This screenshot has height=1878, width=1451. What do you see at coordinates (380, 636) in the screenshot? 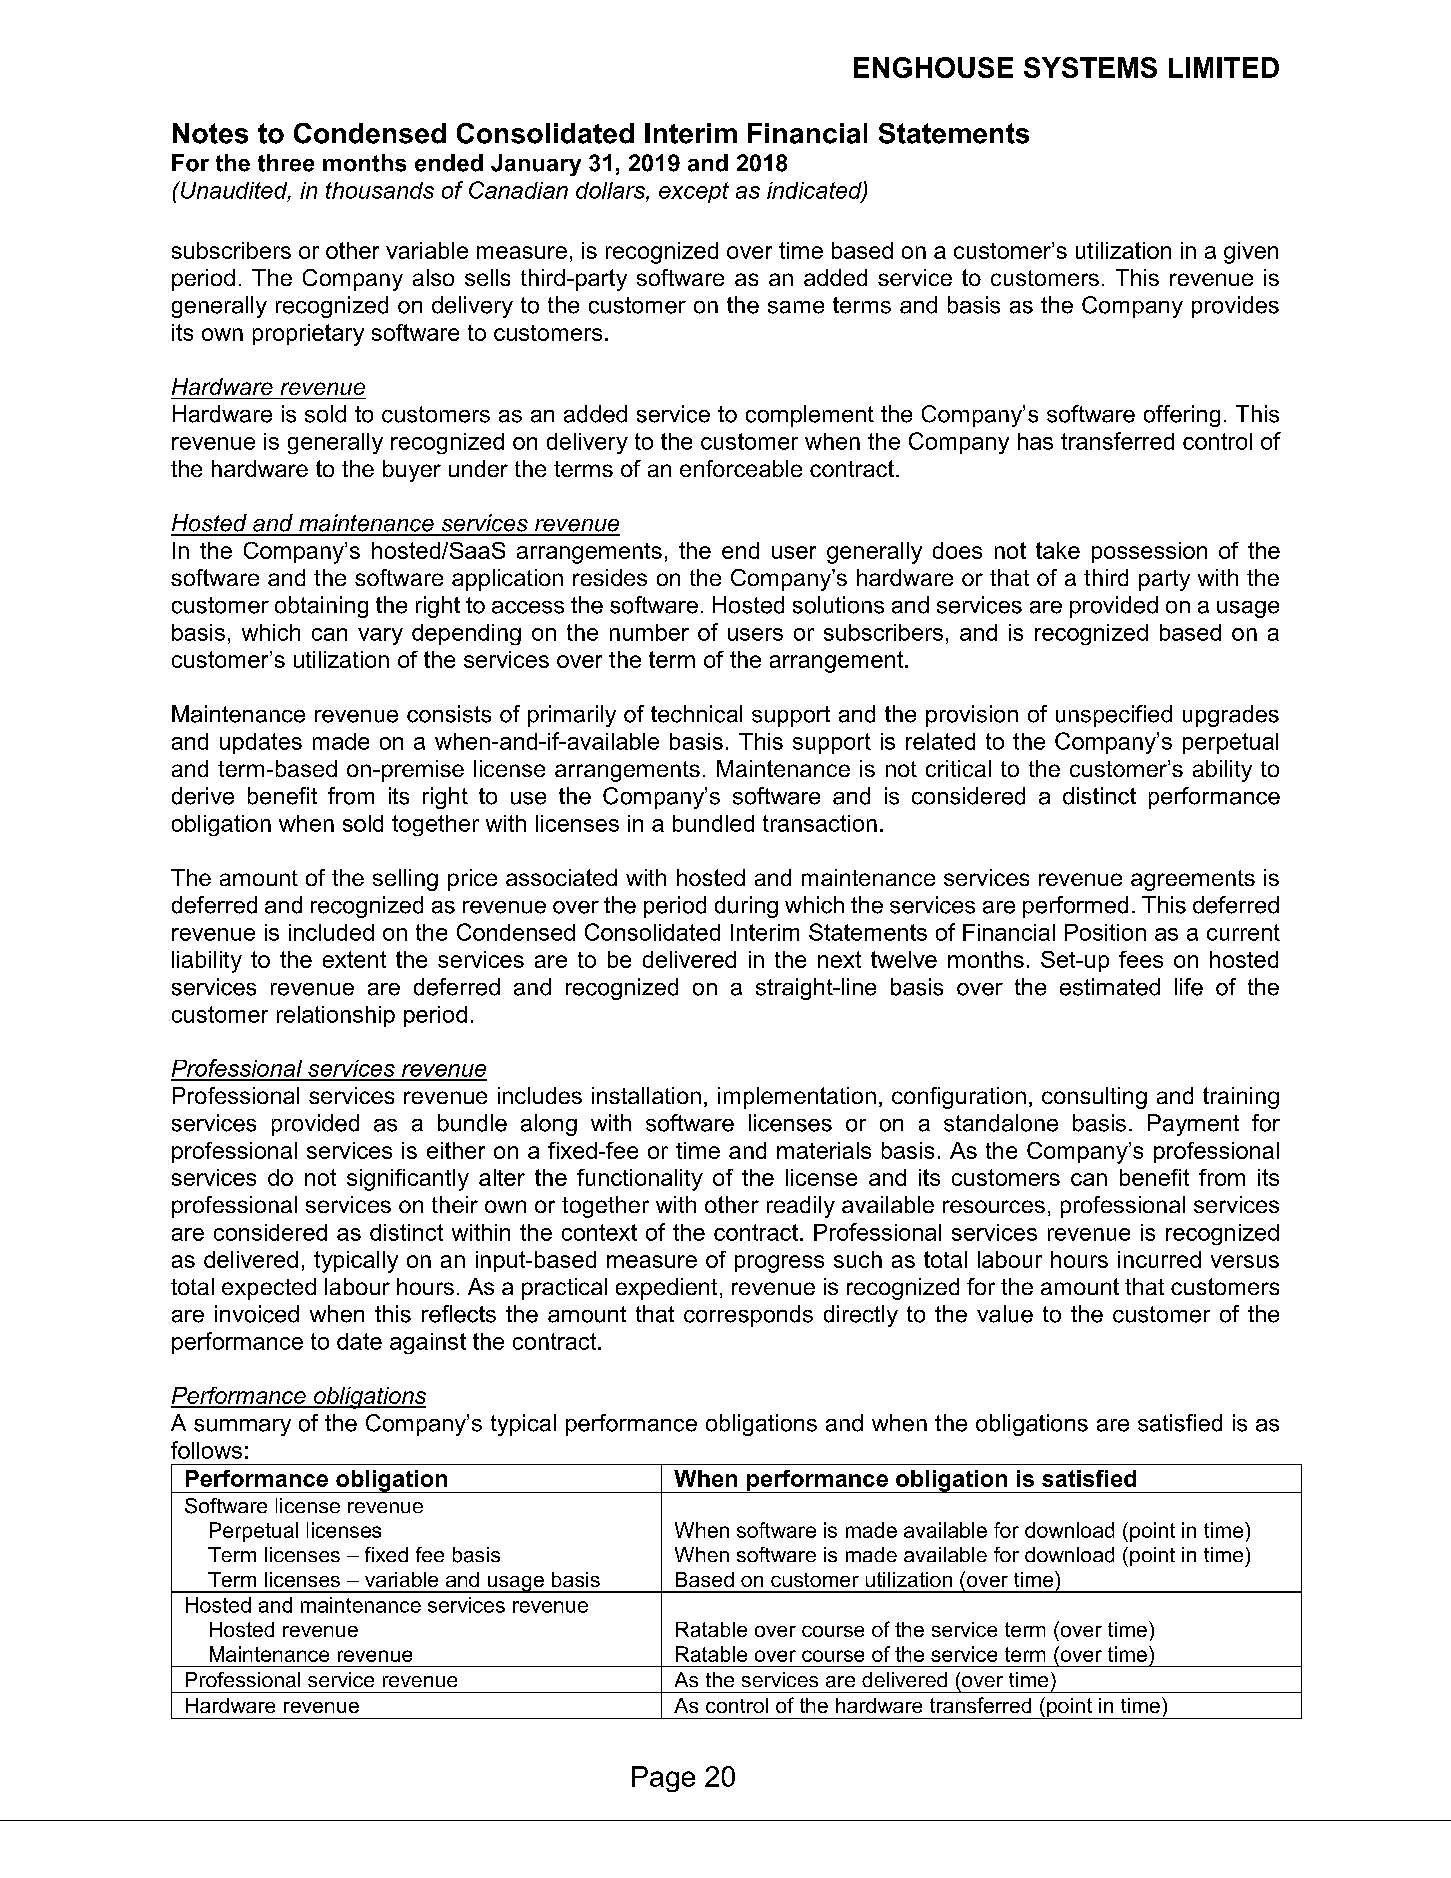
I see `vary` at bounding box center [380, 636].
